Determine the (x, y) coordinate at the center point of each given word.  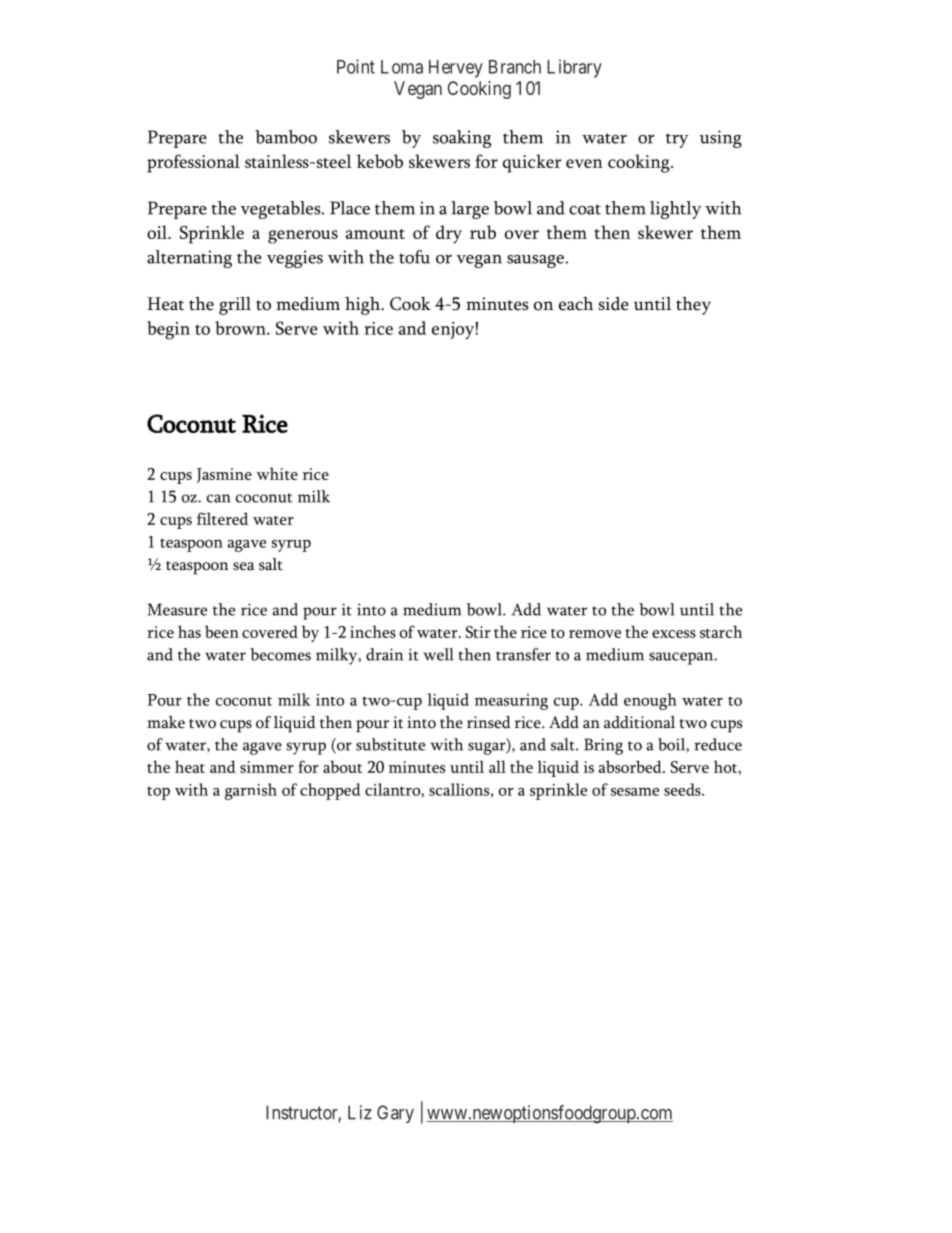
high (363, 306)
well (438, 654)
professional (193, 163)
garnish (251, 791)
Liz (360, 1112)
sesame (635, 792)
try (677, 140)
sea (243, 566)
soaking (462, 139)
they (693, 306)
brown (241, 328)
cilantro (393, 790)
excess (674, 634)
